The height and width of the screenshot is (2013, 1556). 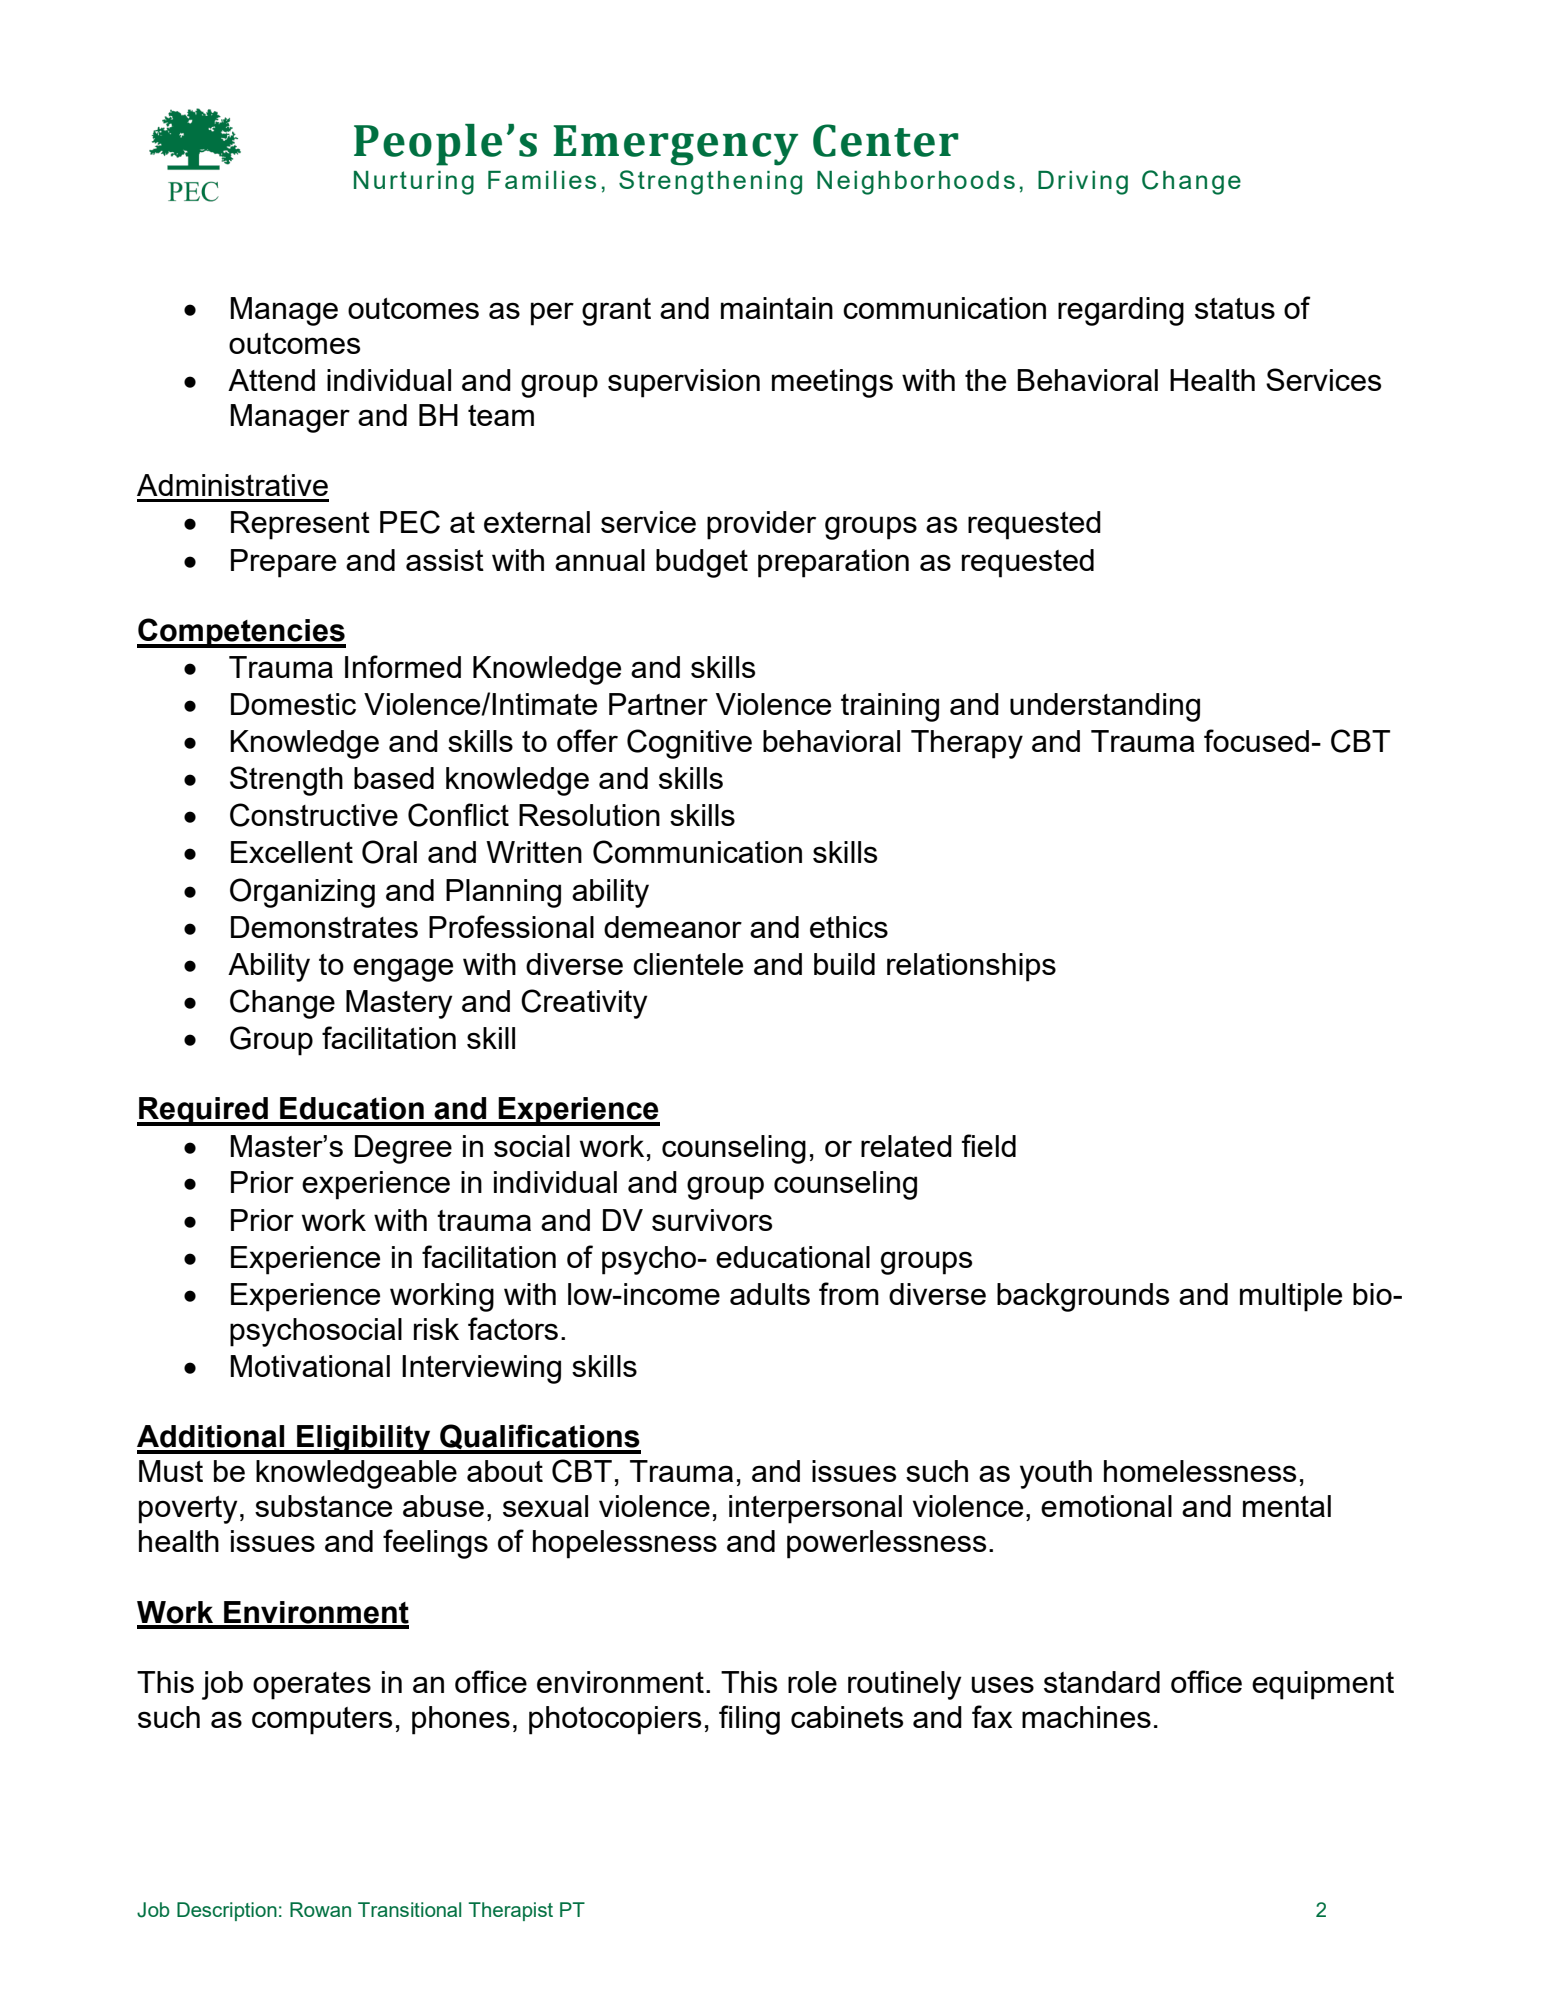 What do you see at coordinates (364, 1439) in the screenshot?
I see `Eligibility` at bounding box center [364, 1439].
